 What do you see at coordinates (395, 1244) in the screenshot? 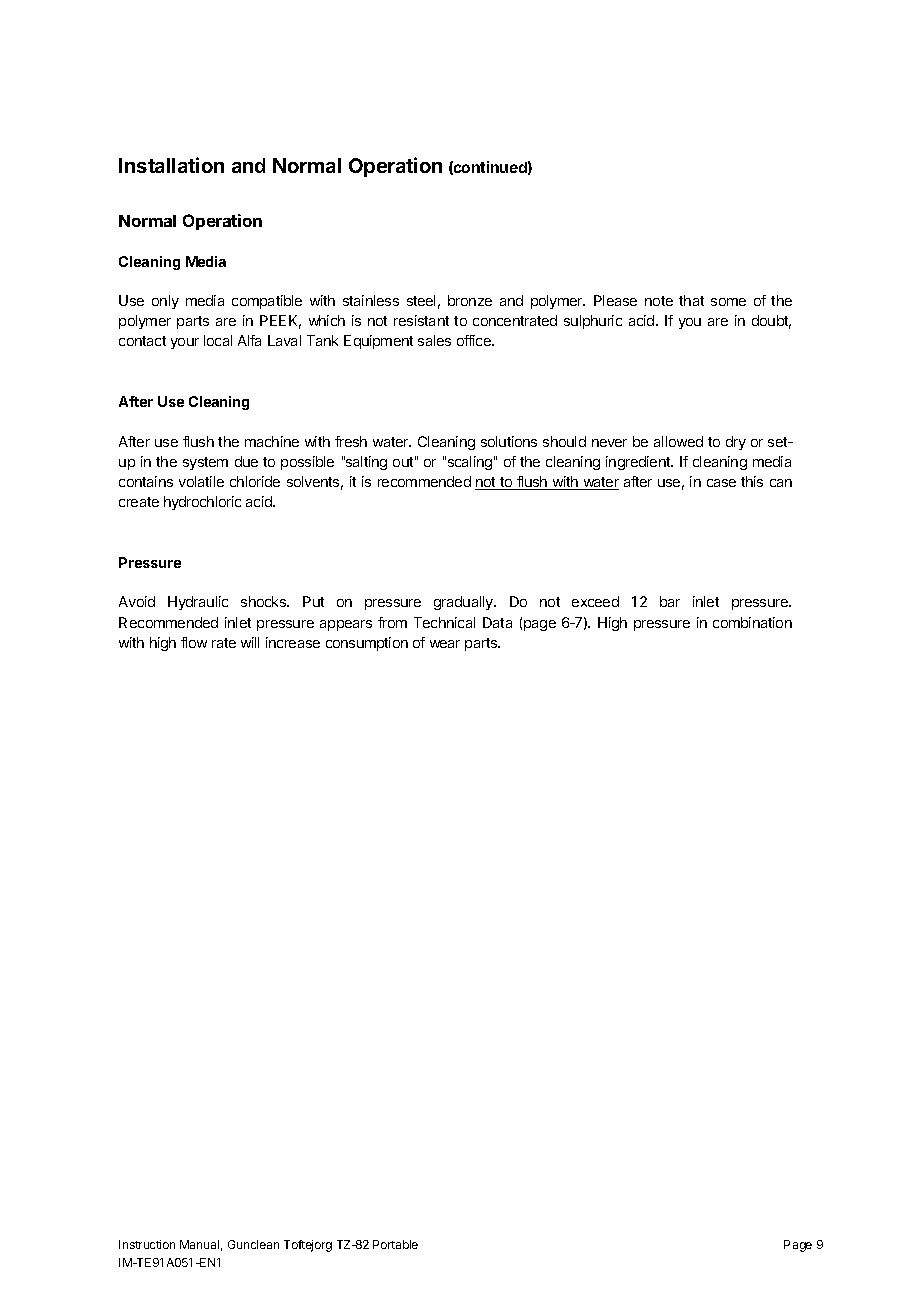
I see `Portable` at bounding box center [395, 1244].
